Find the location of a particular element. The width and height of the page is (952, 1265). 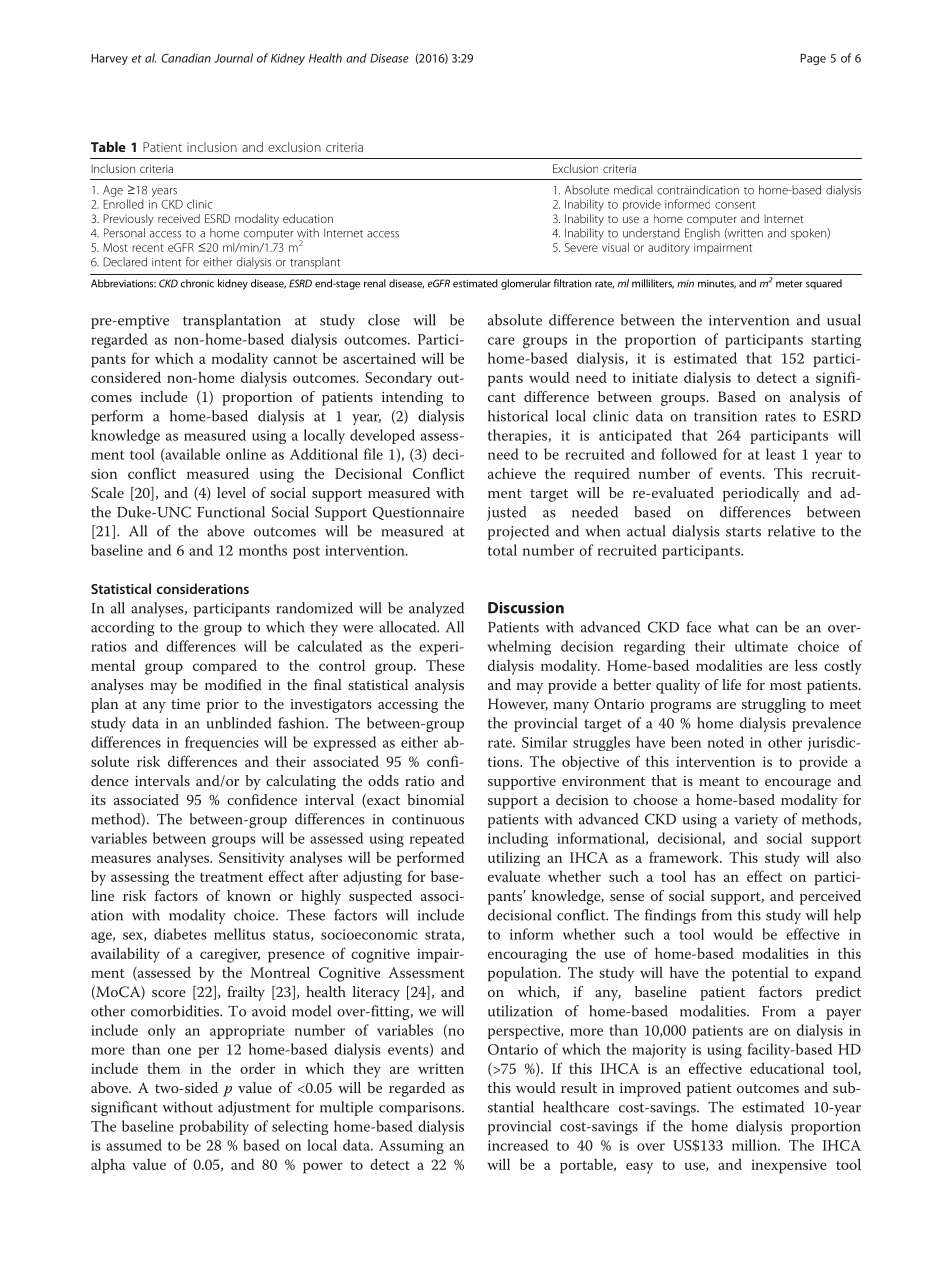

Page is located at coordinates (813, 59).
